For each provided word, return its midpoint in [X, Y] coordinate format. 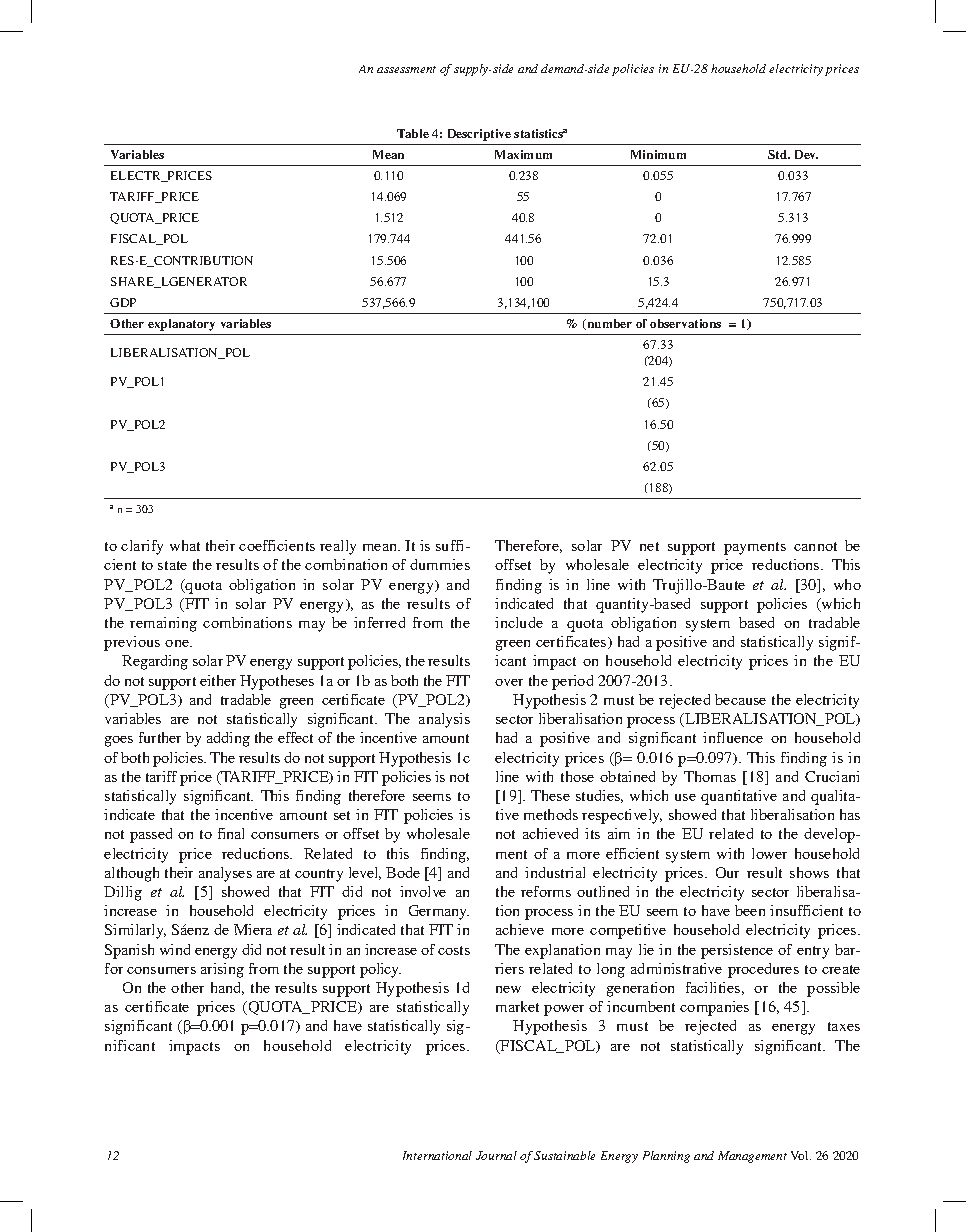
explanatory [181, 325]
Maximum [523, 154]
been [750, 910]
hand [227, 988]
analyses [225, 874]
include [519, 622]
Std [779, 154]
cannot [815, 546]
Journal [496, 1155]
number [608, 324]
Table [413, 133]
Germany [439, 912]
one [178, 643]
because [740, 699]
